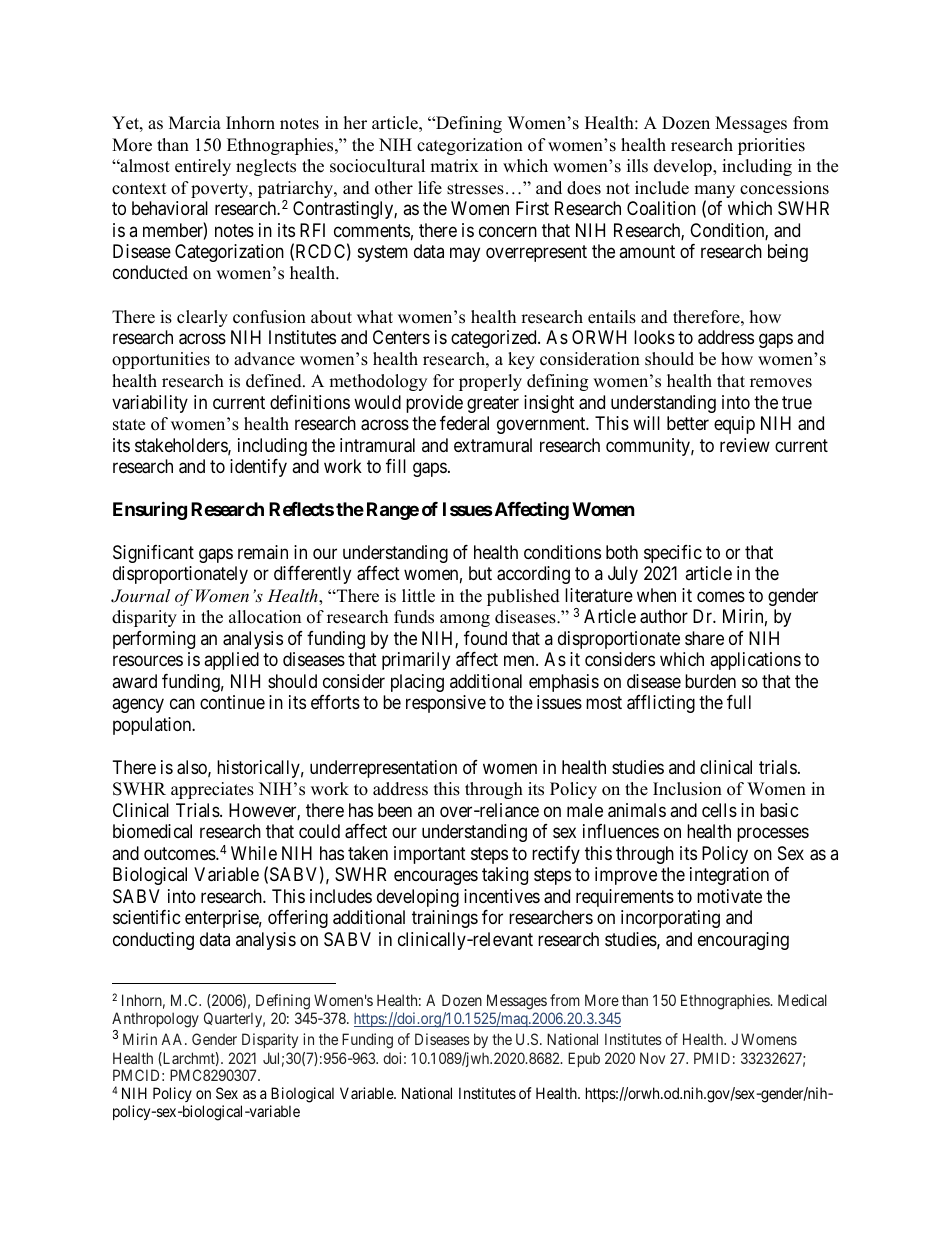 This screenshot has width=952, height=1233. Describe the element at coordinates (454, 165) in the screenshot. I see `matrix` at that location.
